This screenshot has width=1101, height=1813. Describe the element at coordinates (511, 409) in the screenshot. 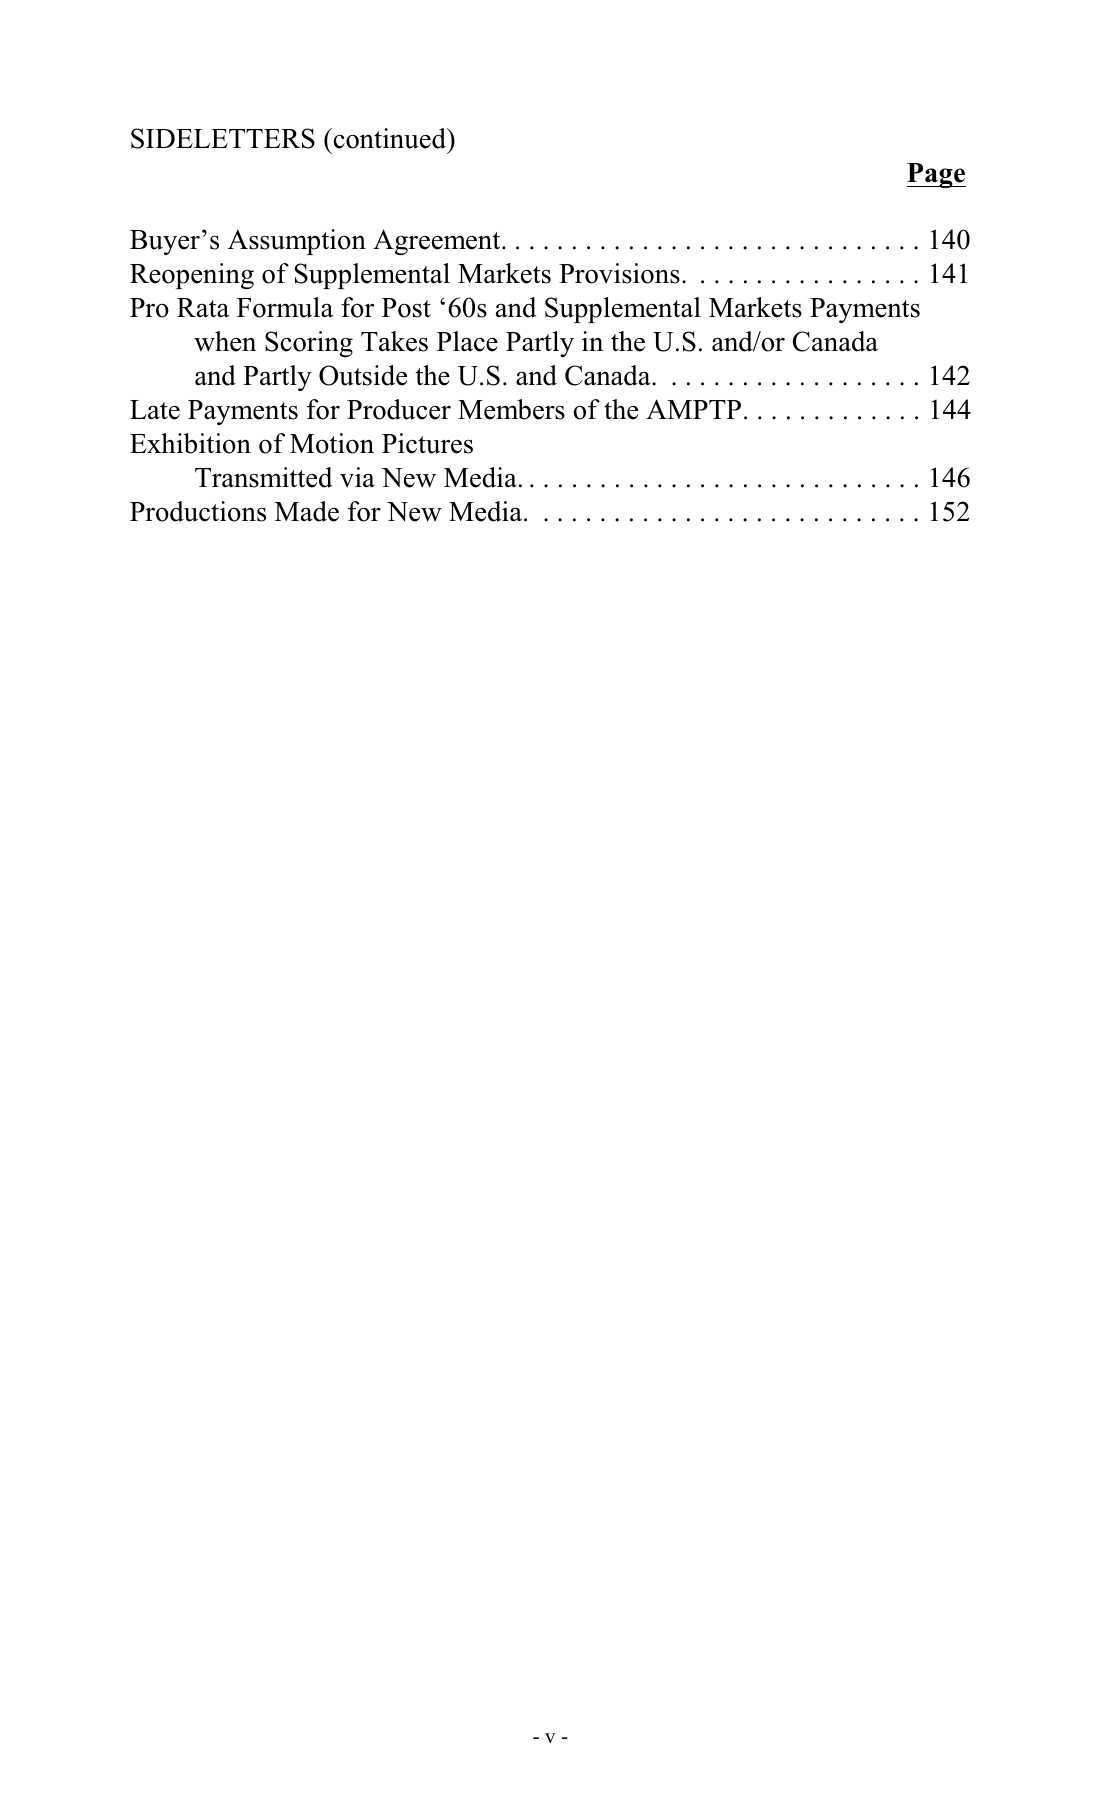

I see `Members` at that location.
